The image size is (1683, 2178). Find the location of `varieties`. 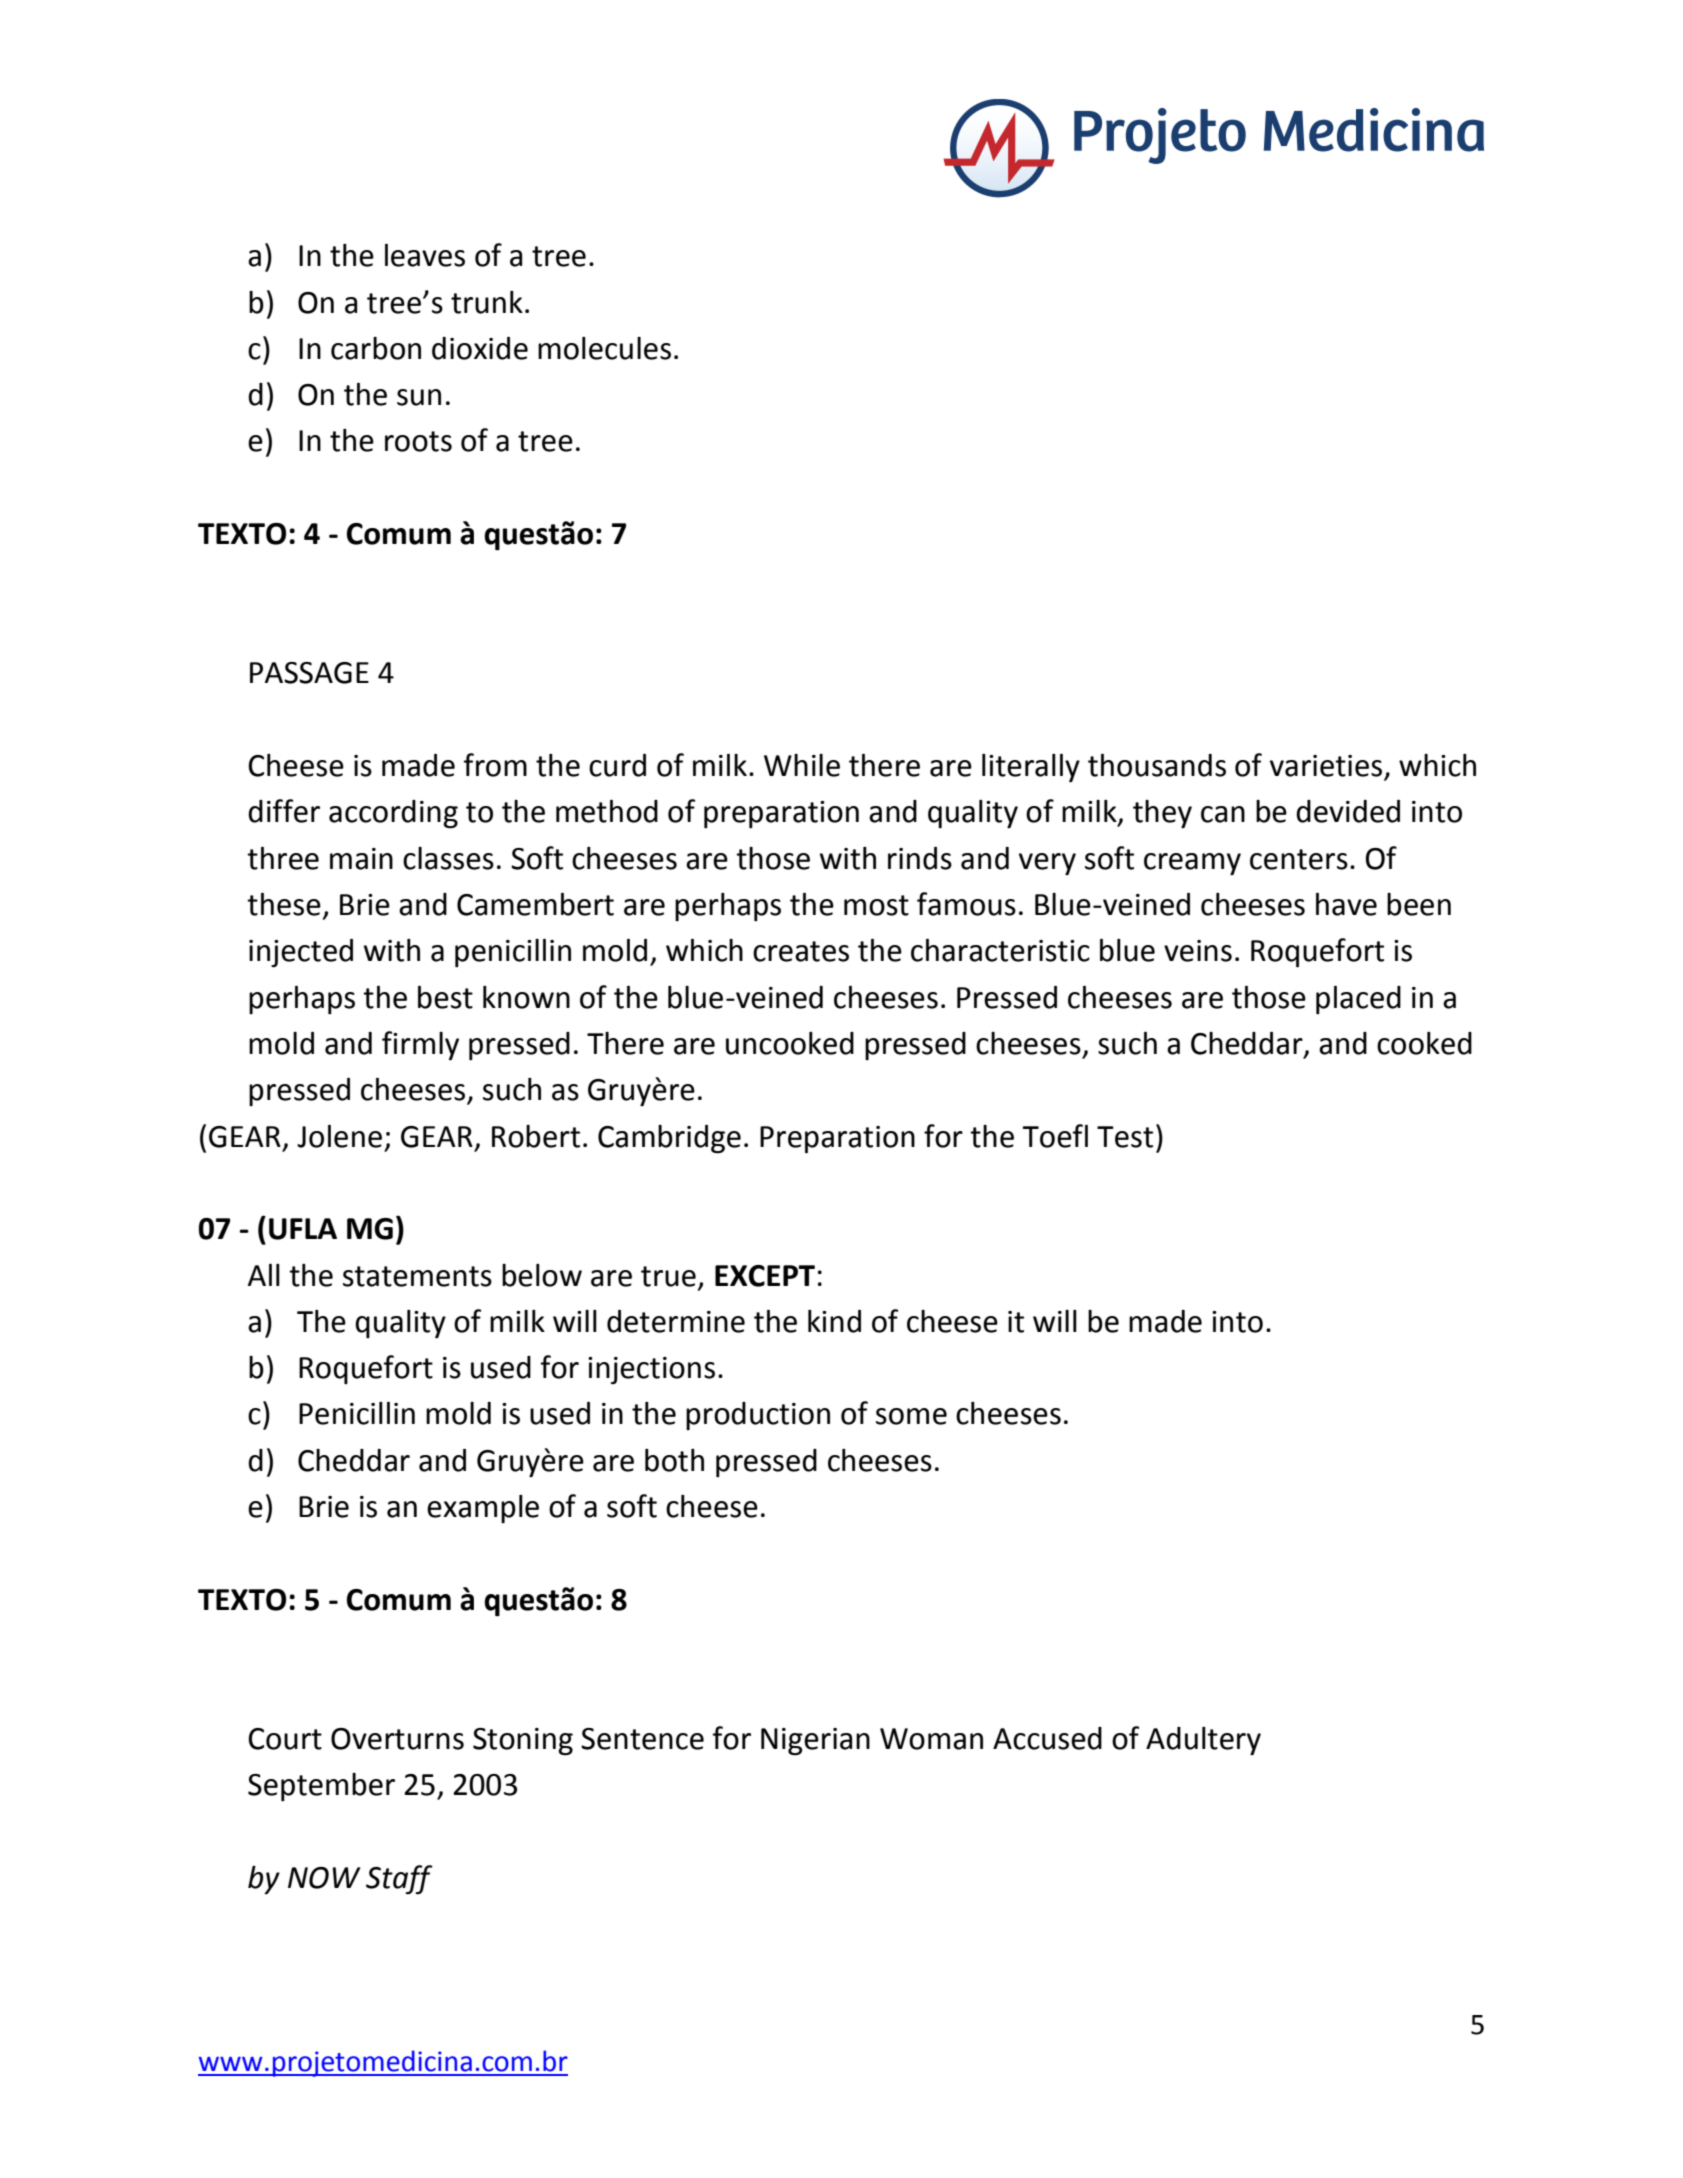

varieties is located at coordinates (1327, 767).
